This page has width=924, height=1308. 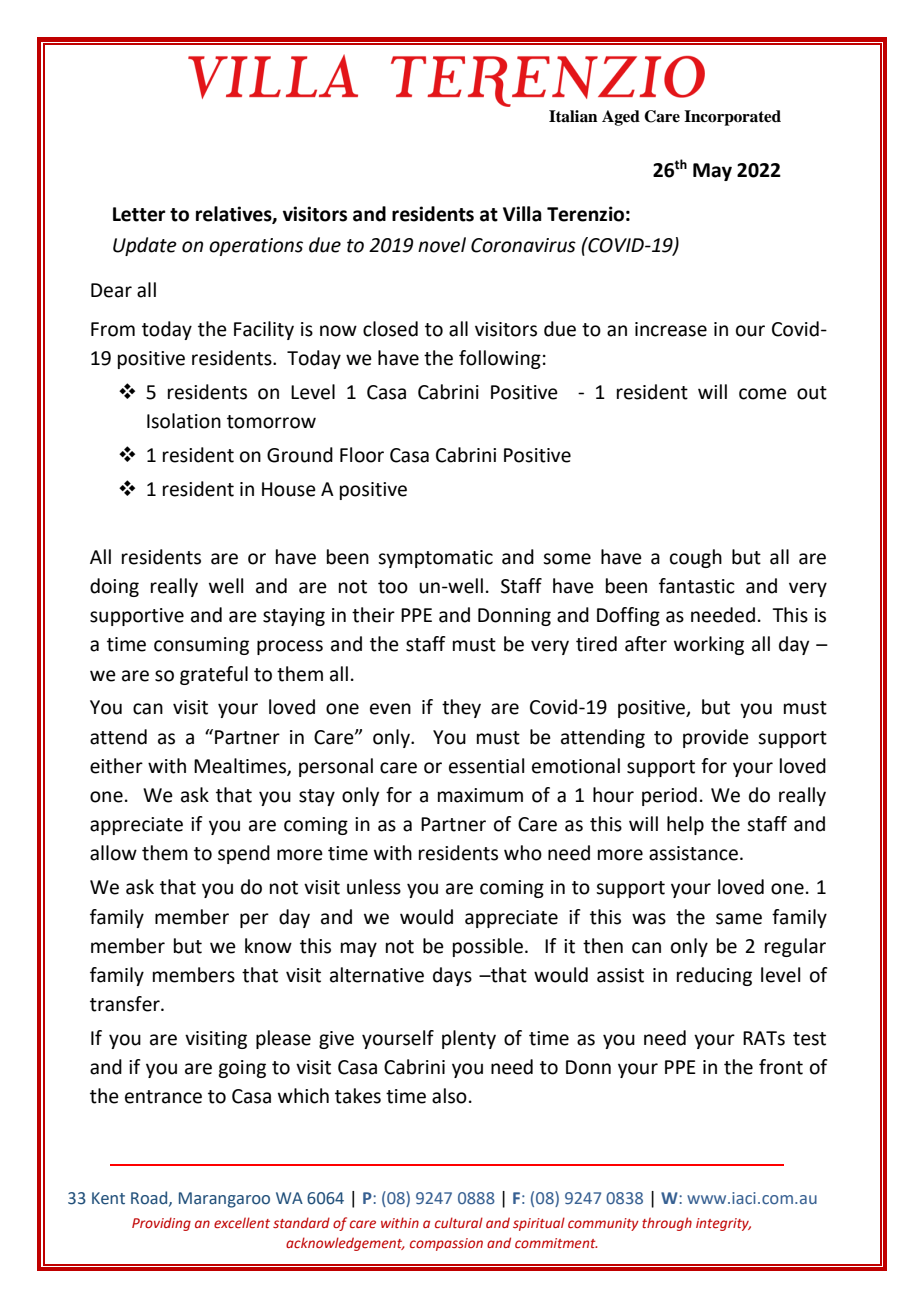 What do you see at coordinates (763, 394) in the page?
I see `come` at bounding box center [763, 394].
